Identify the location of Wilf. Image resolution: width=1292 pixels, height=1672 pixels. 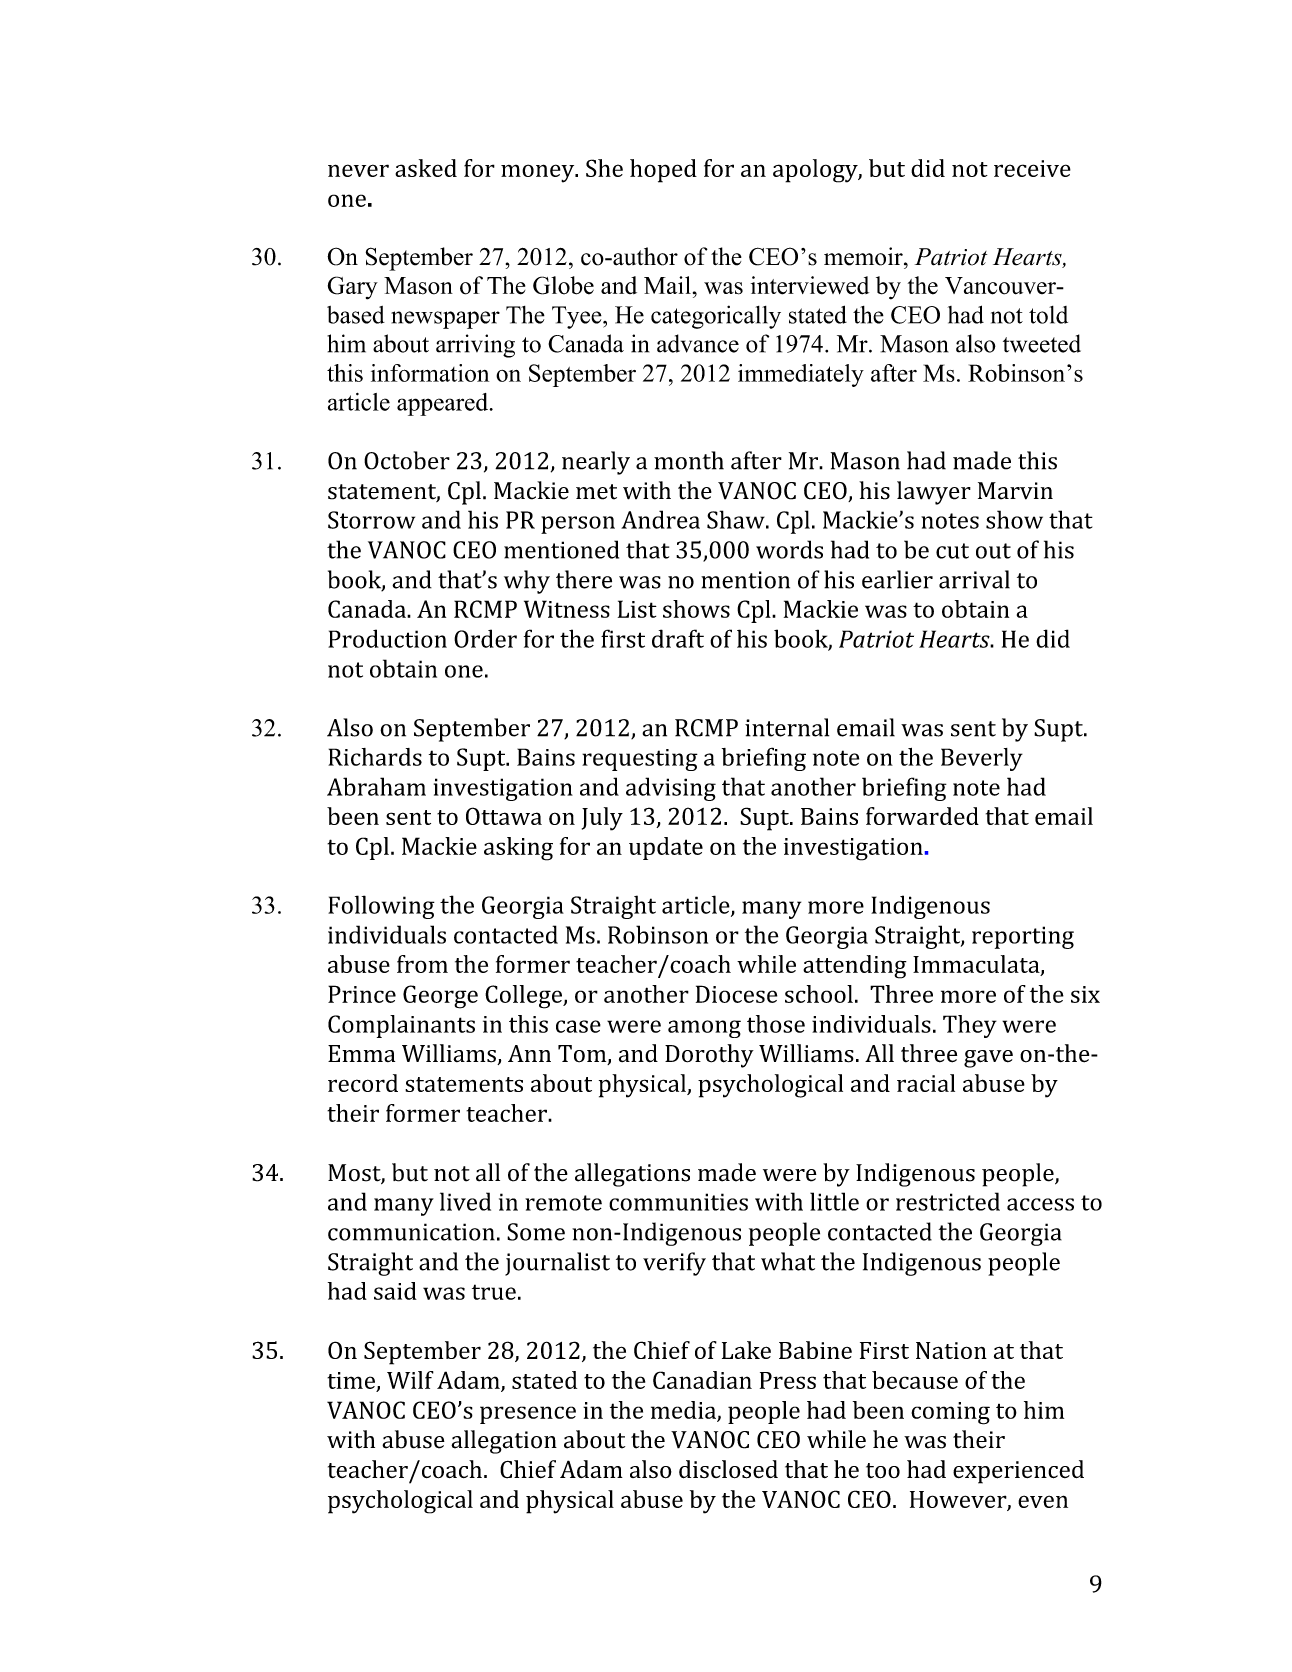
(410, 1380).
